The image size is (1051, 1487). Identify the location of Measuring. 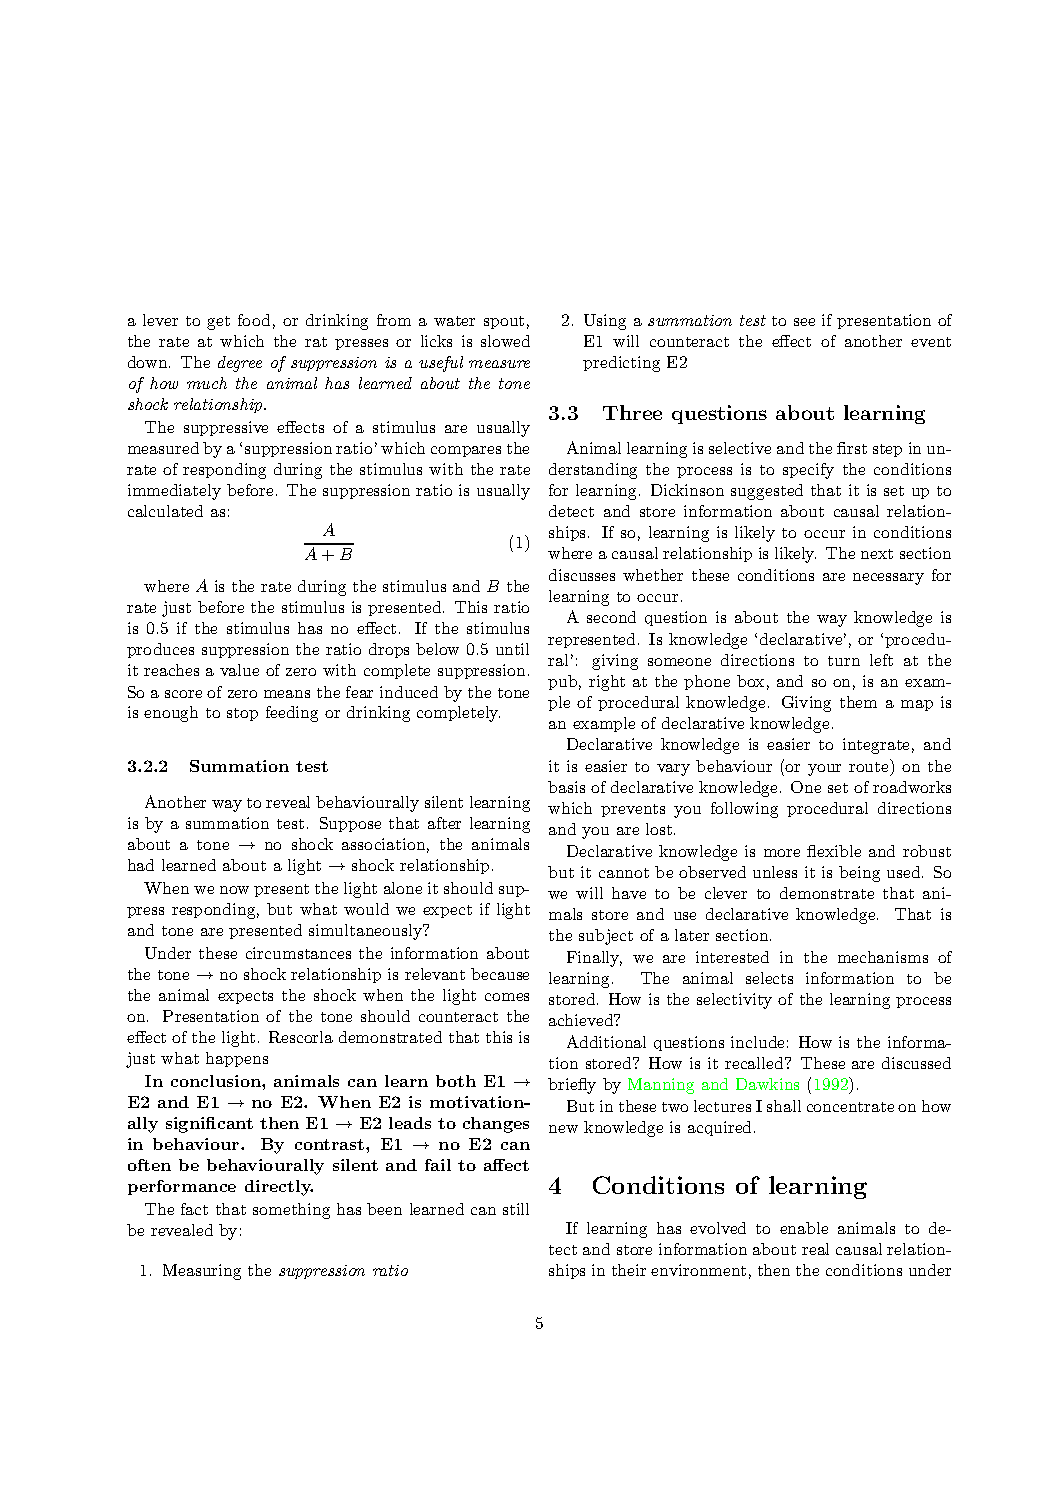
(202, 1272).
